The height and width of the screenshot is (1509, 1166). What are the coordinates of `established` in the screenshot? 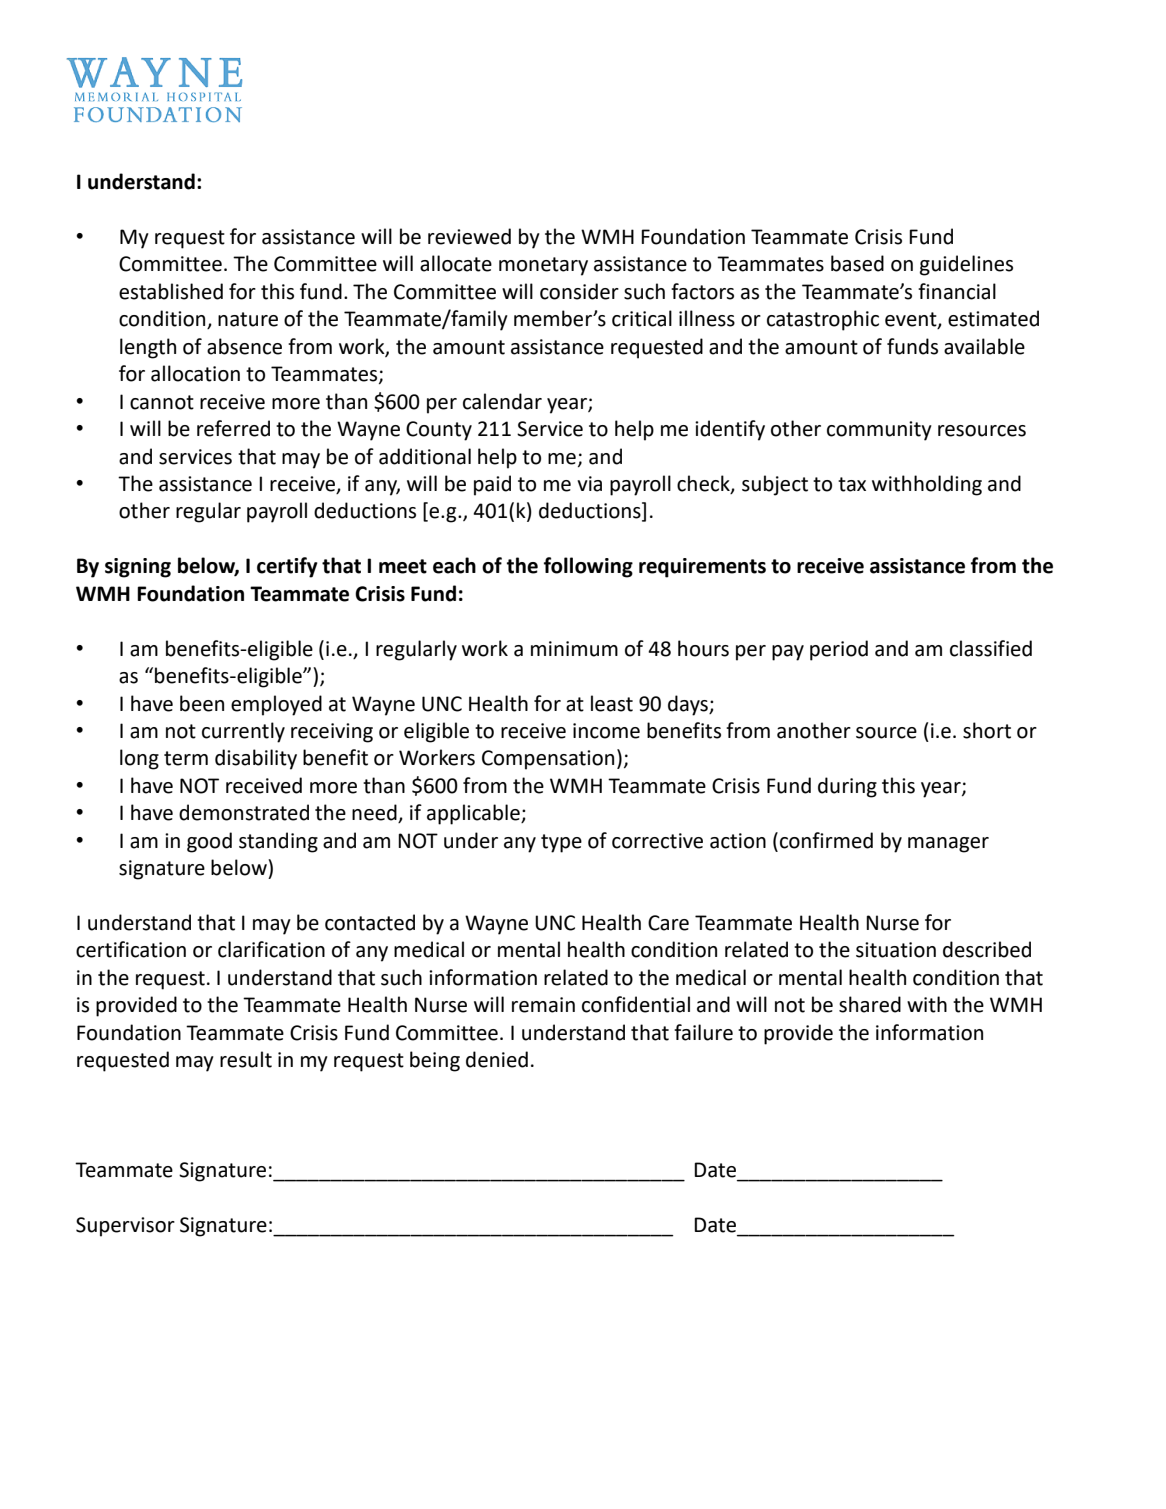 It's located at (171, 291).
